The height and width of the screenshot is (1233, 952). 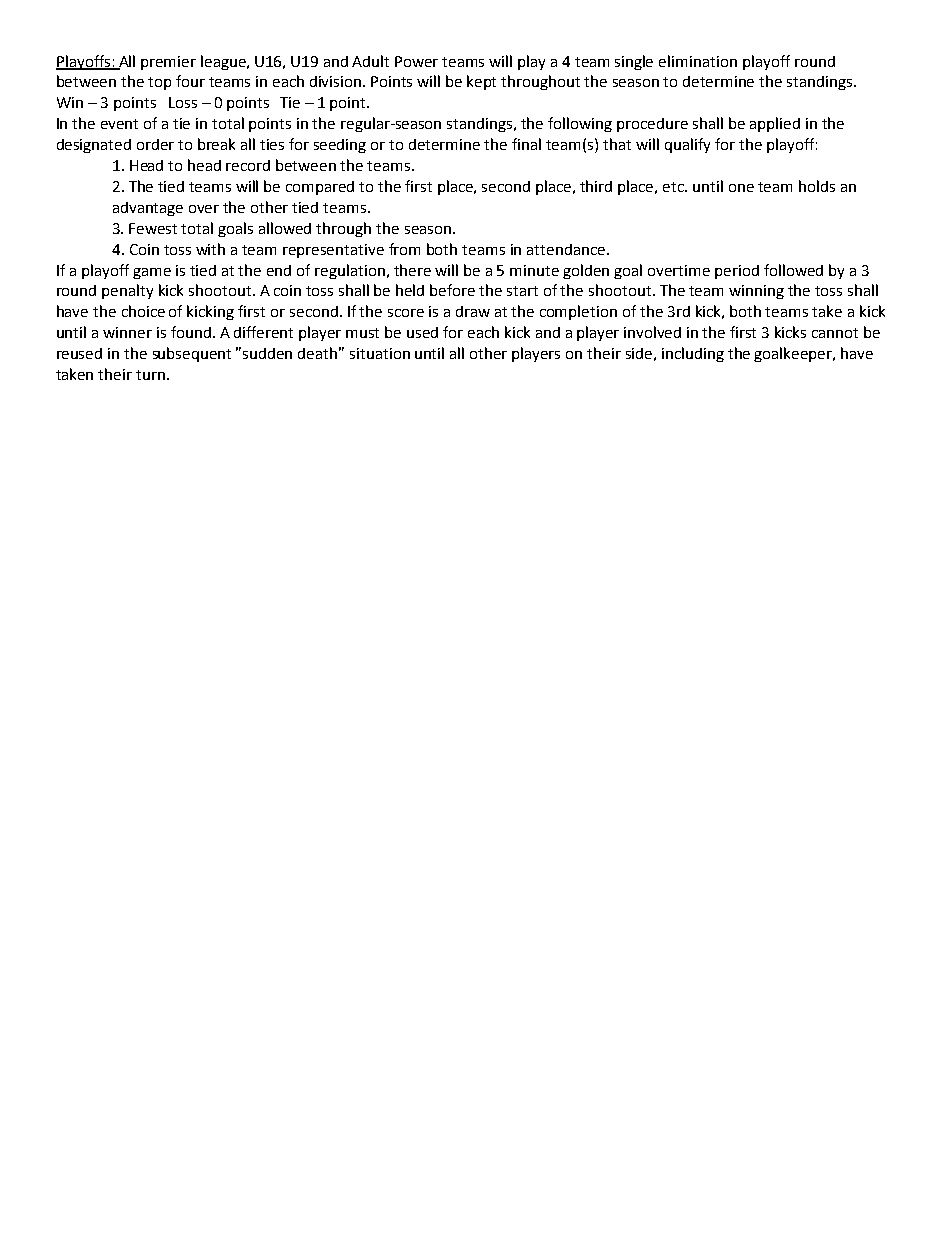 What do you see at coordinates (143, 311) in the screenshot?
I see `choice` at bounding box center [143, 311].
